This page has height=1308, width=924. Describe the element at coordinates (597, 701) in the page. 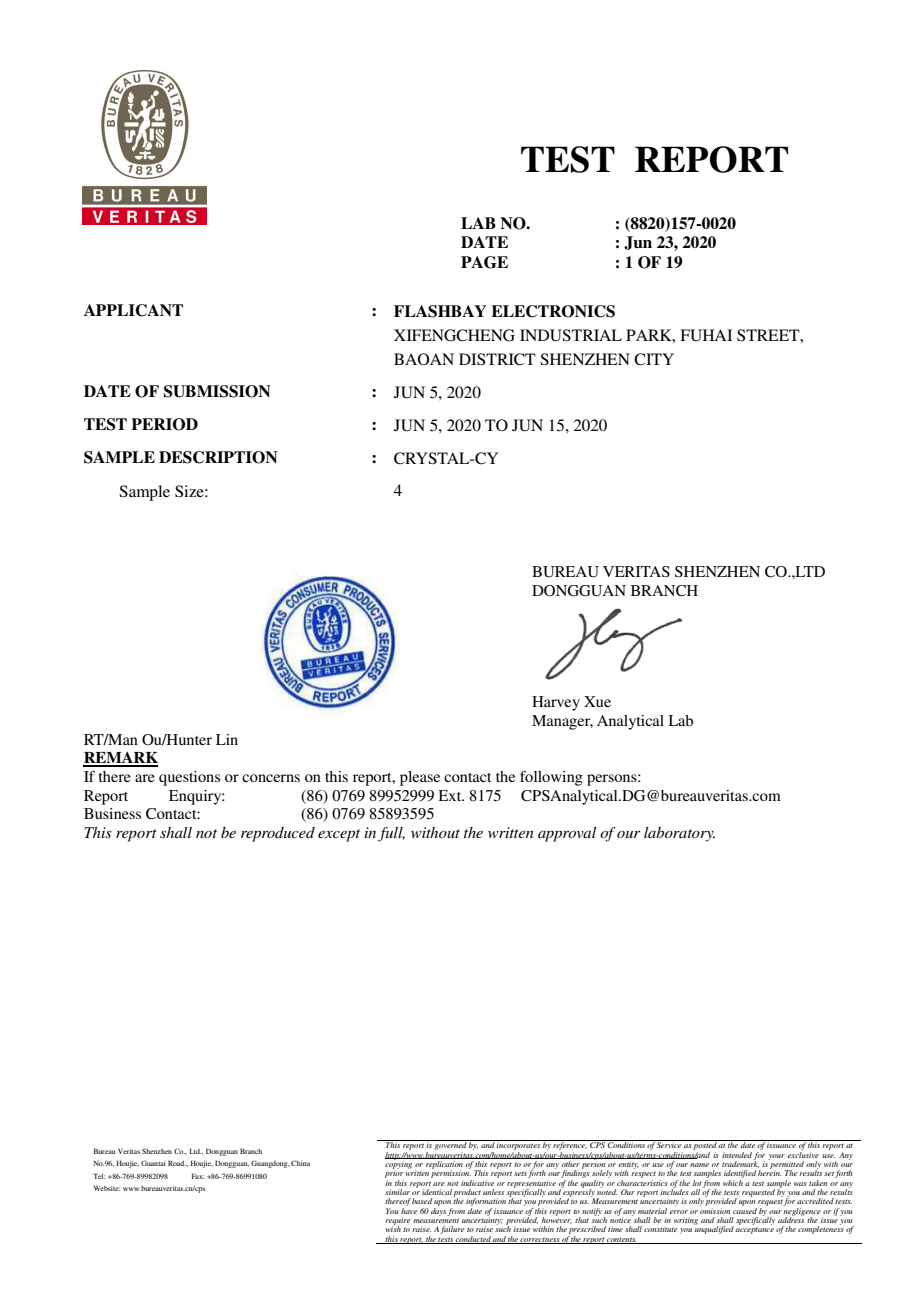

I see `Xue` at that location.
